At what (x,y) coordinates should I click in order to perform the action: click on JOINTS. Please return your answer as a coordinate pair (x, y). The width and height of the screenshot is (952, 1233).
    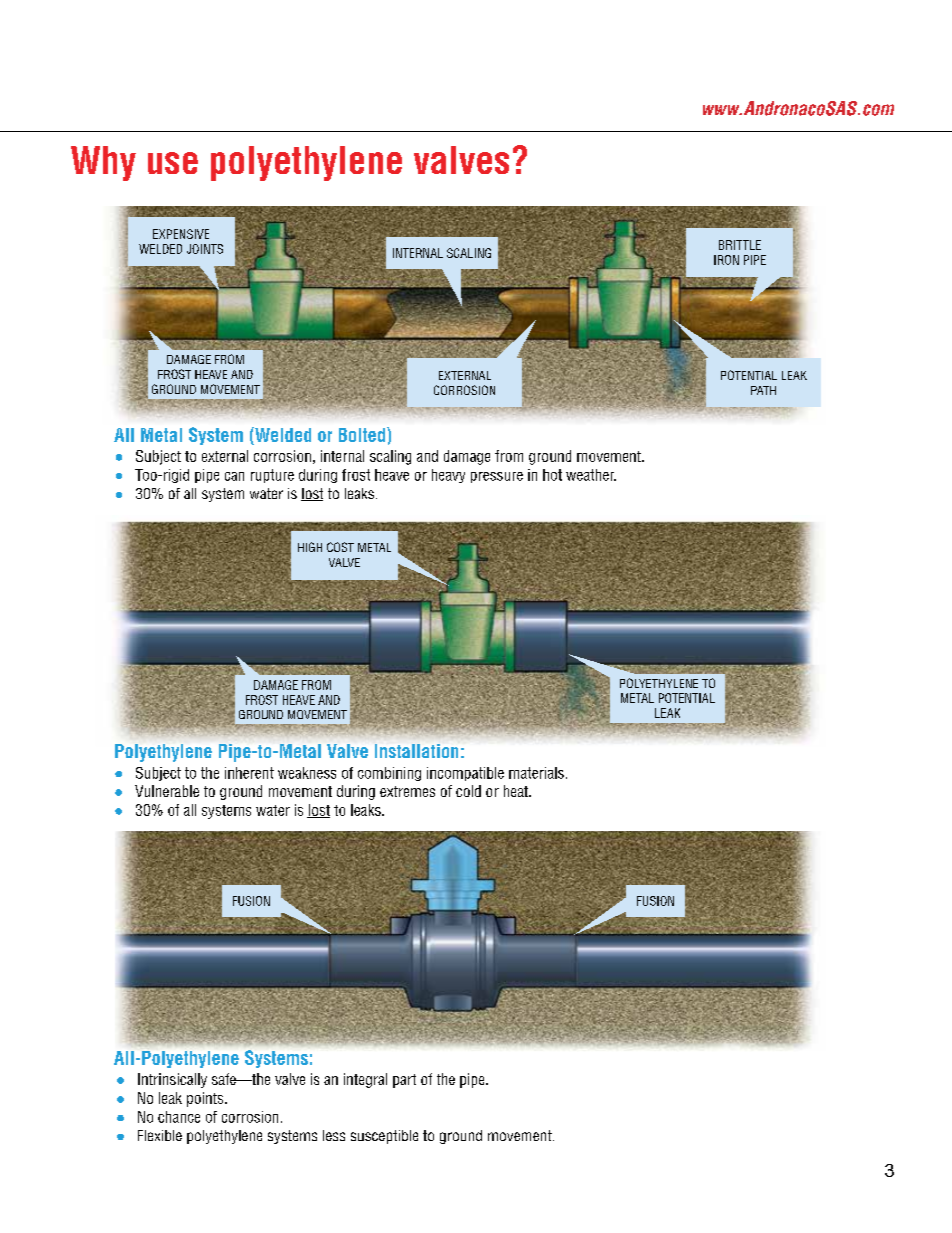
    Looking at the image, I should click on (205, 249).
